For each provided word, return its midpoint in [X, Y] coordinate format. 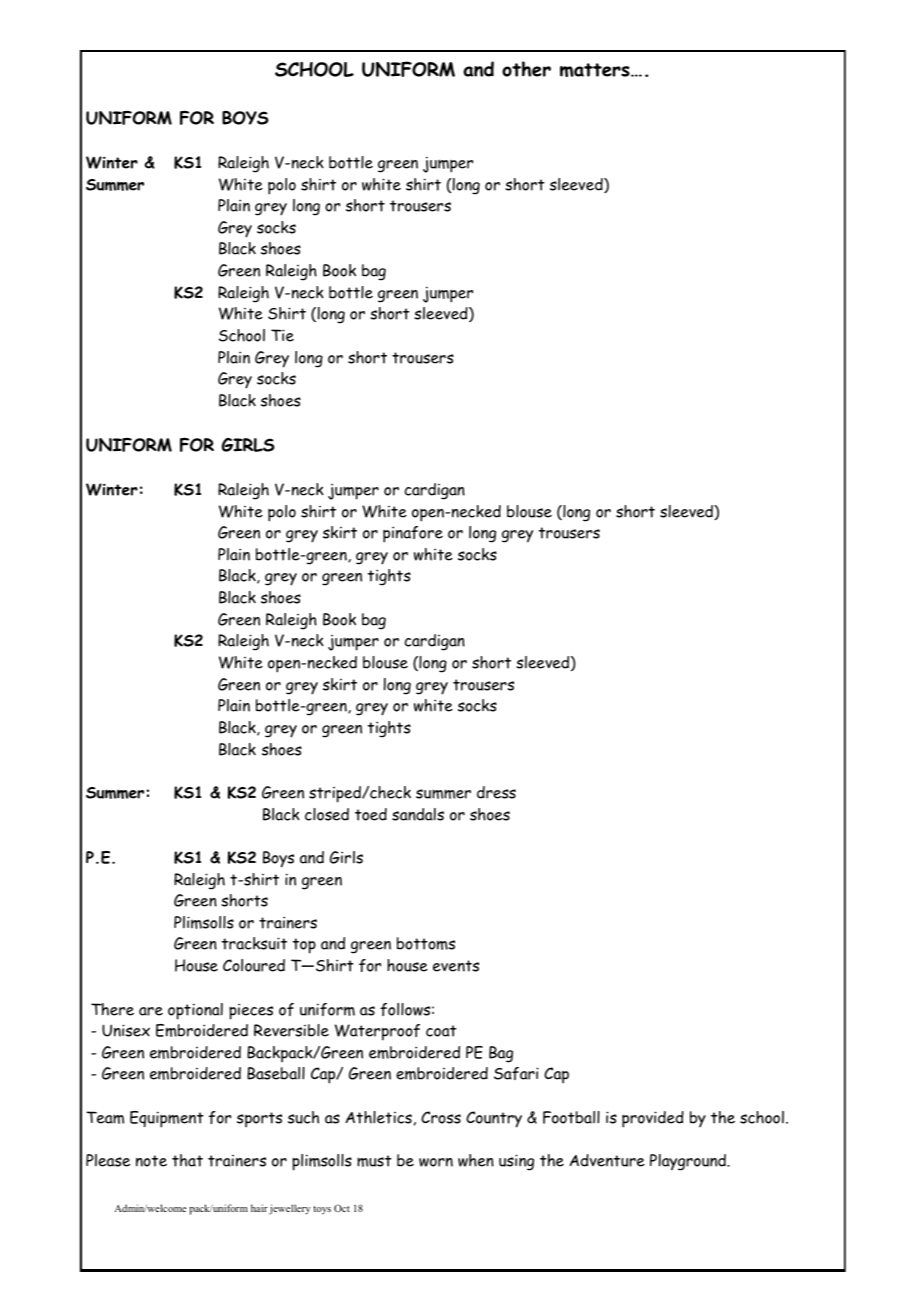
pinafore [413, 534]
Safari [516, 1073]
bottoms [426, 943]
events [456, 966]
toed [371, 814]
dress [496, 792]
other [526, 69]
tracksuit [254, 943]
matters [596, 70]
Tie [282, 335]
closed [327, 814]
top [304, 946]
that [187, 1160]
